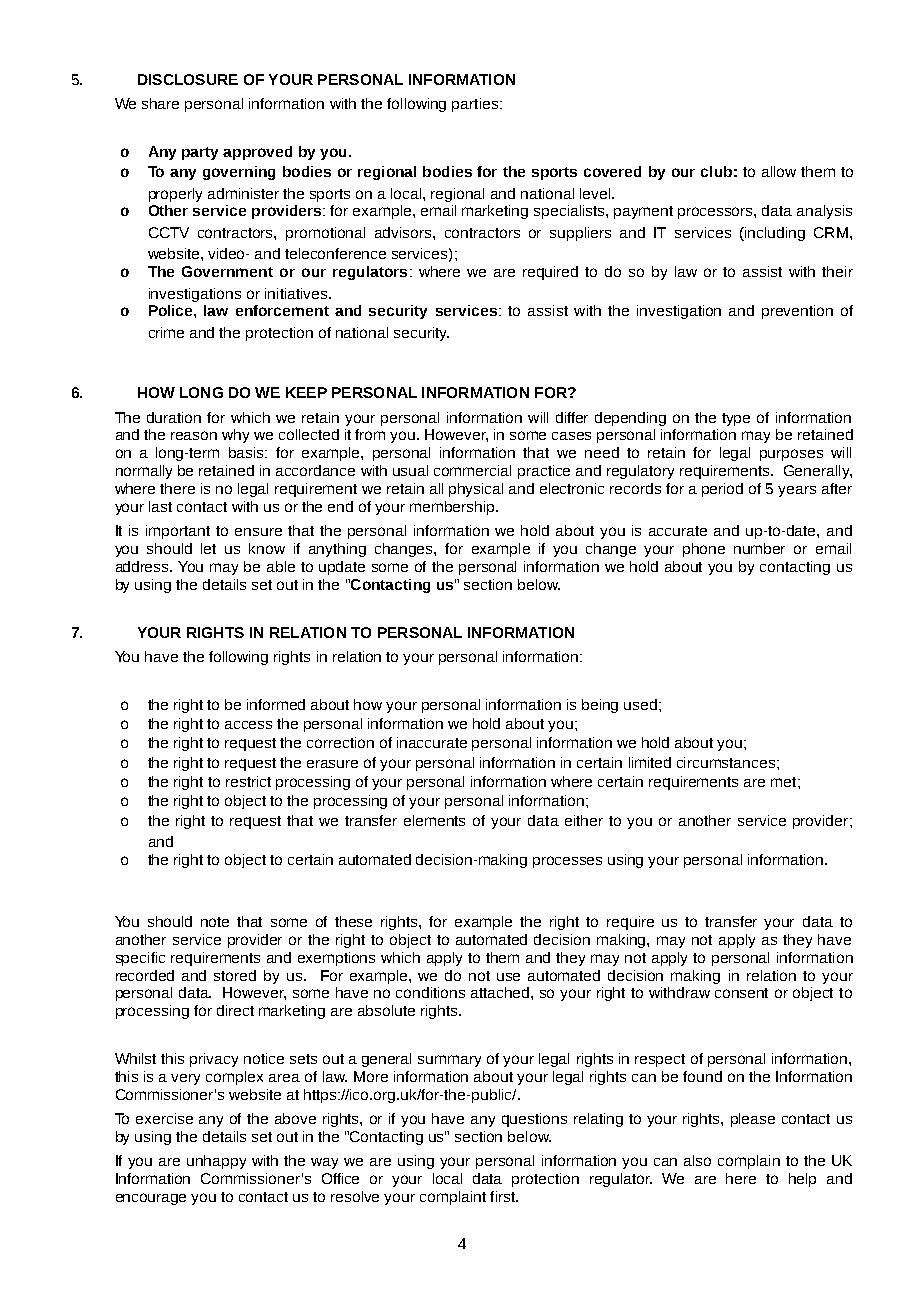 The width and height of the document is (924, 1308). I want to click on DISCLOSURE, so click(188, 79).
